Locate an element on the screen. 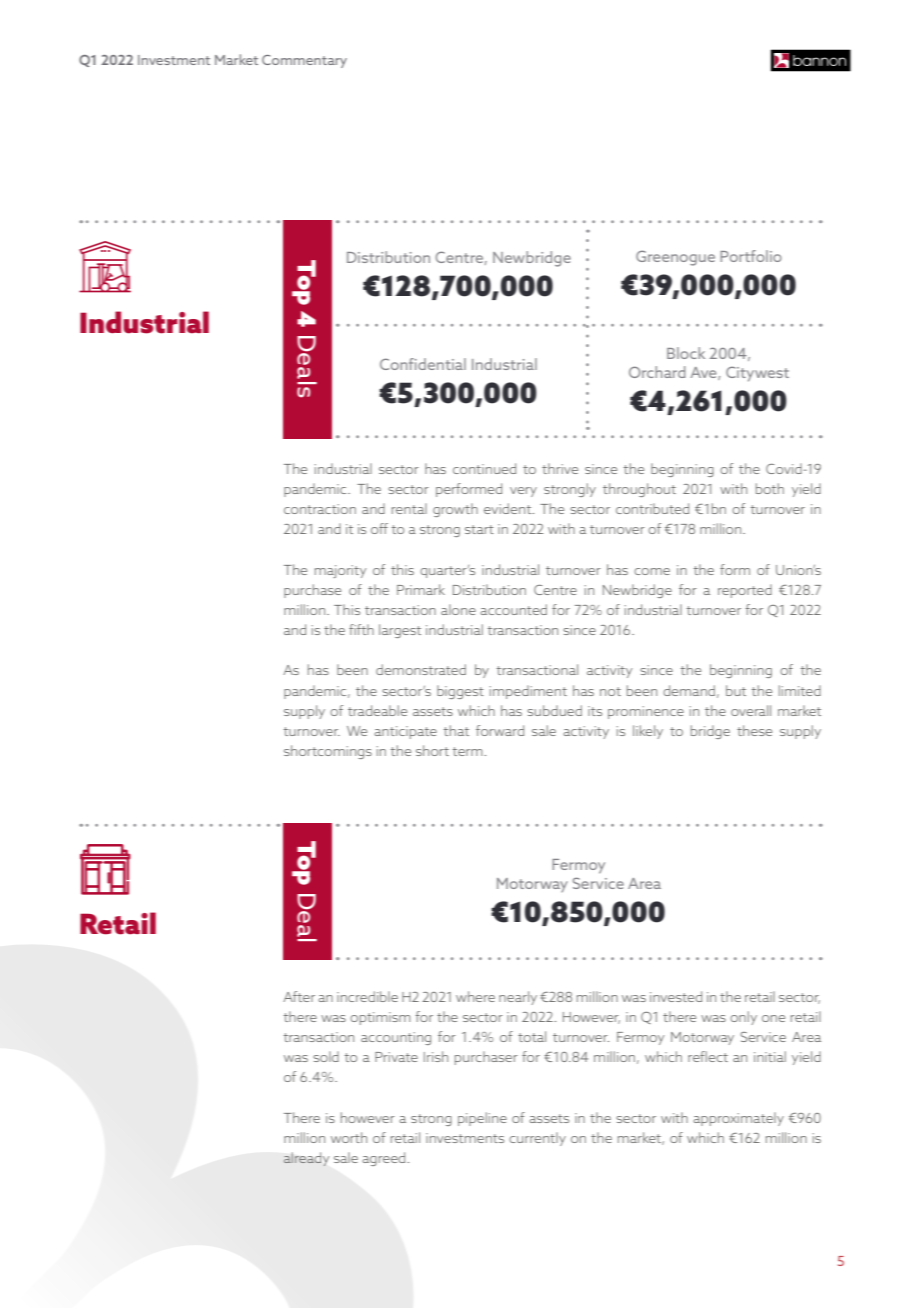  Block is located at coordinates (686, 353).
